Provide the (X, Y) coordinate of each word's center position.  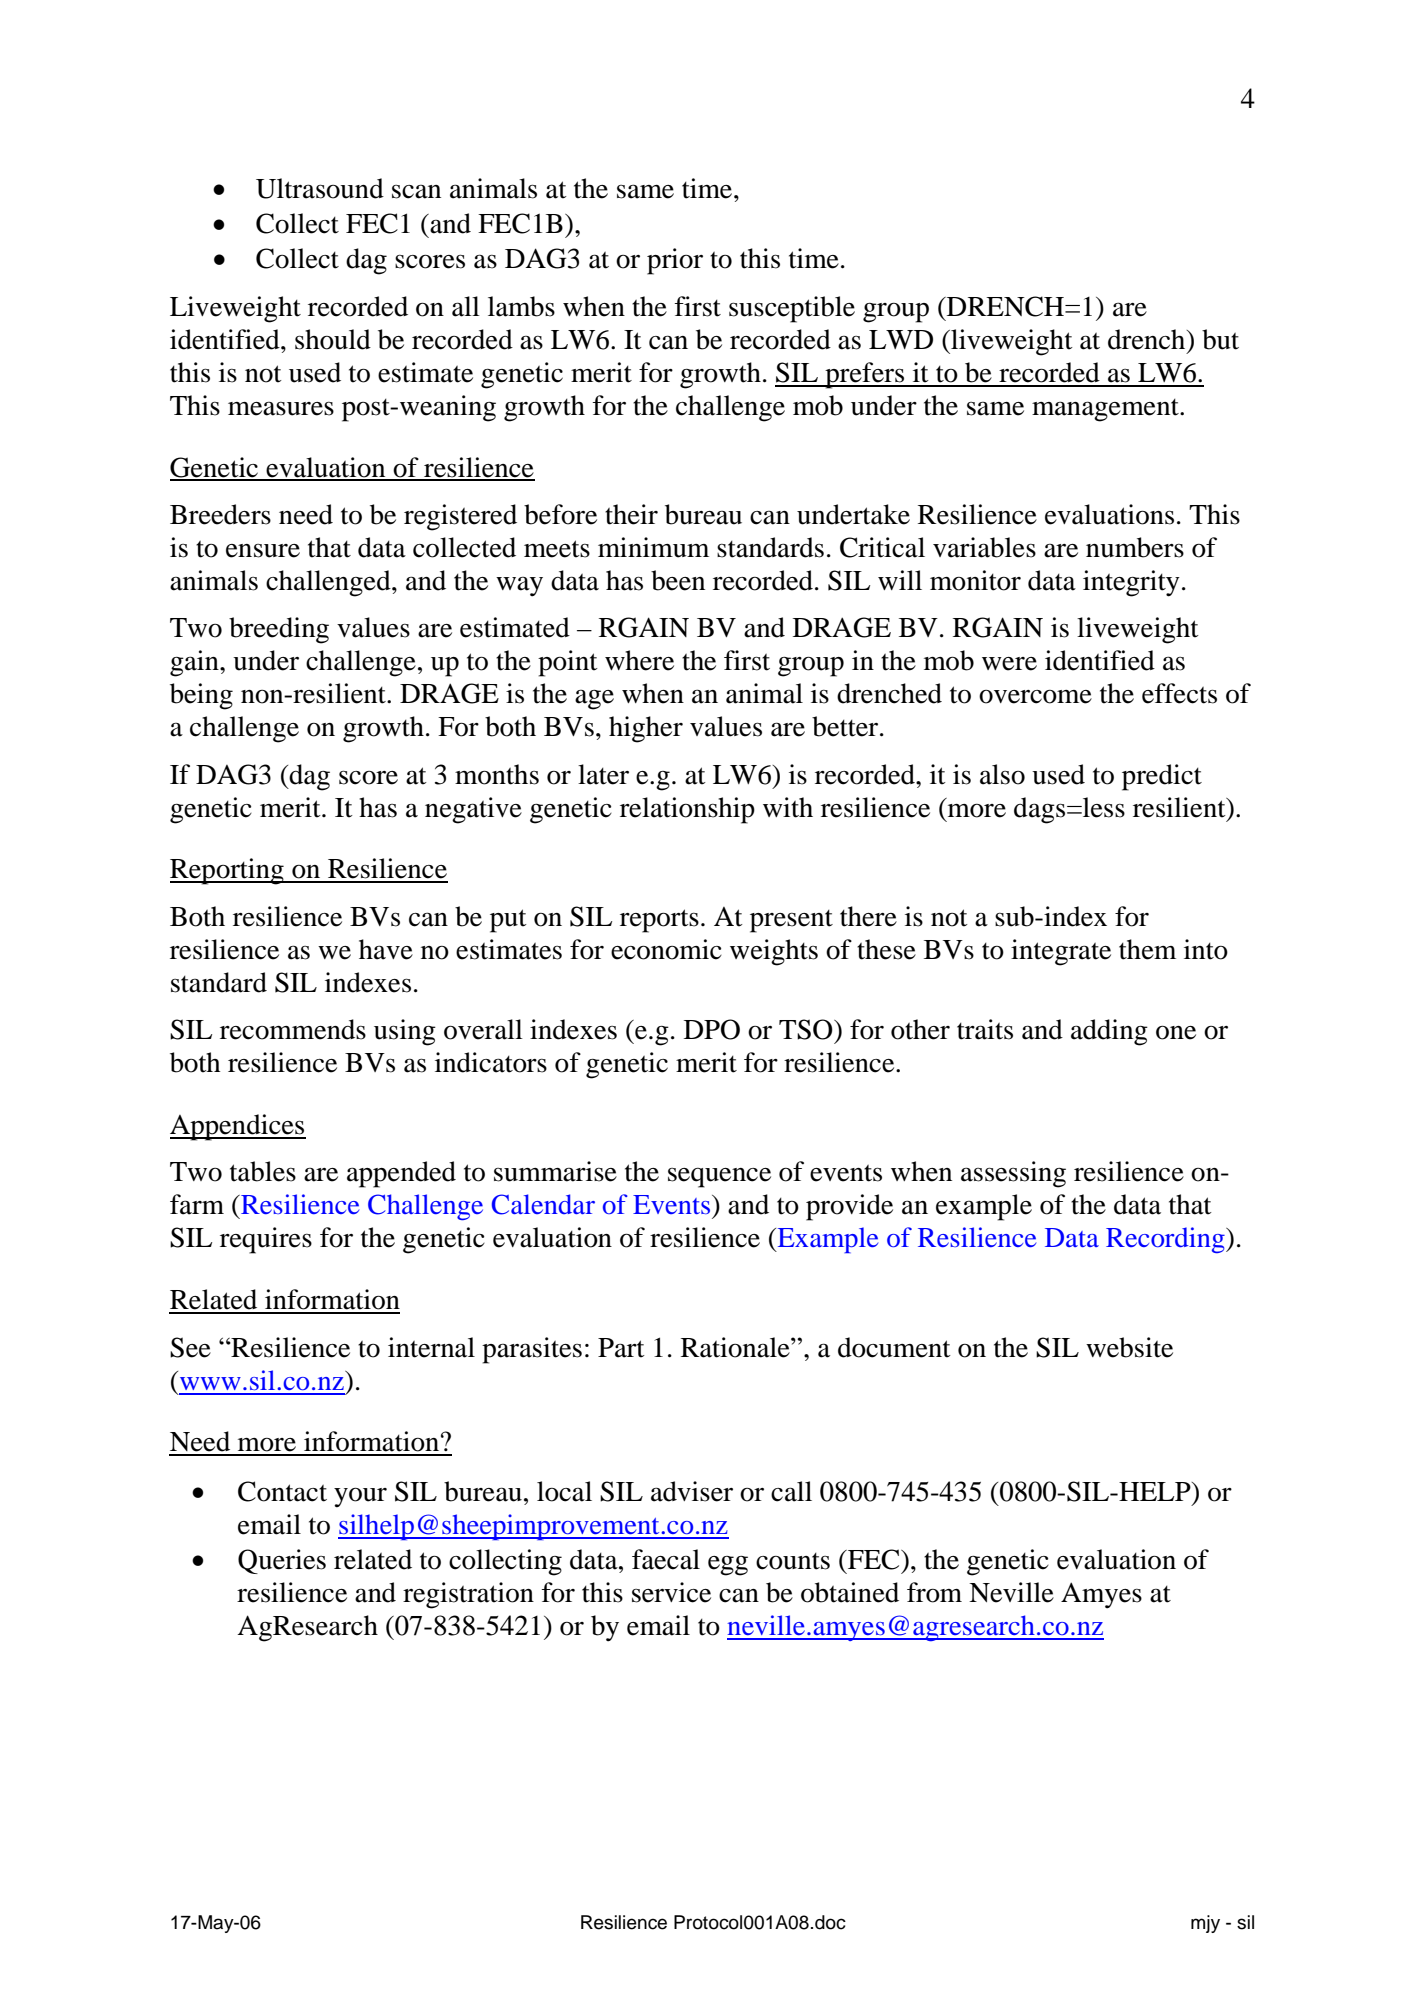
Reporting (228, 871)
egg (728, 1566)
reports (659, 921)
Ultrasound (320, 188)
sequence (719, 1178)
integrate (1061, 952)
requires (266, 1240)
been (678, 580)
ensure (263, 551)
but (1220, 339)
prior (675, 261)
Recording (1166, 1240)
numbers (1135, 547)
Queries (282, 1561)
